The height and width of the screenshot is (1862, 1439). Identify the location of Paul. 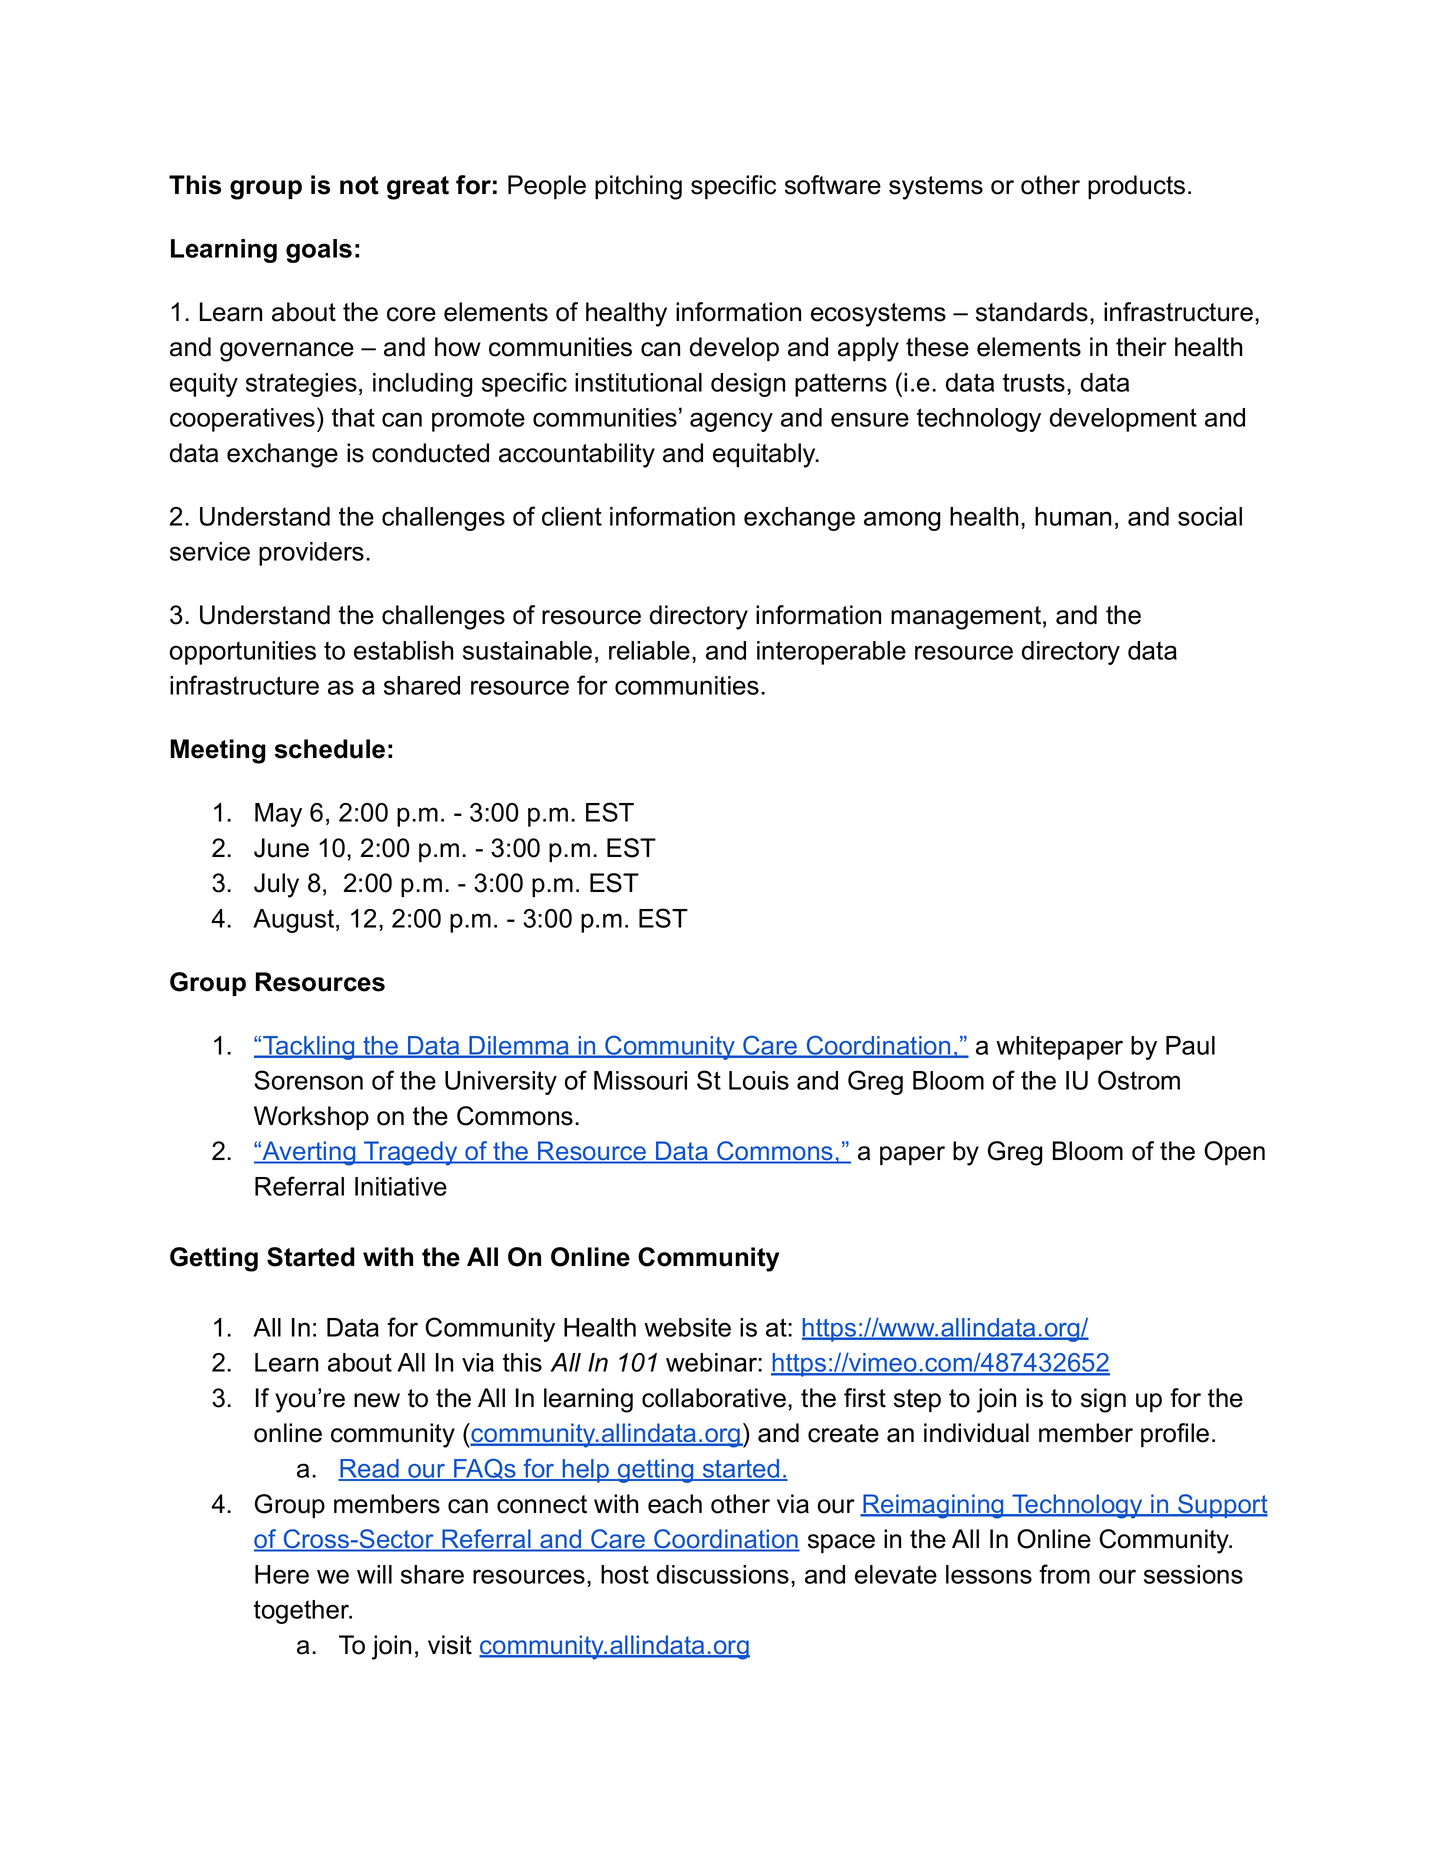
(1190, 1045).
